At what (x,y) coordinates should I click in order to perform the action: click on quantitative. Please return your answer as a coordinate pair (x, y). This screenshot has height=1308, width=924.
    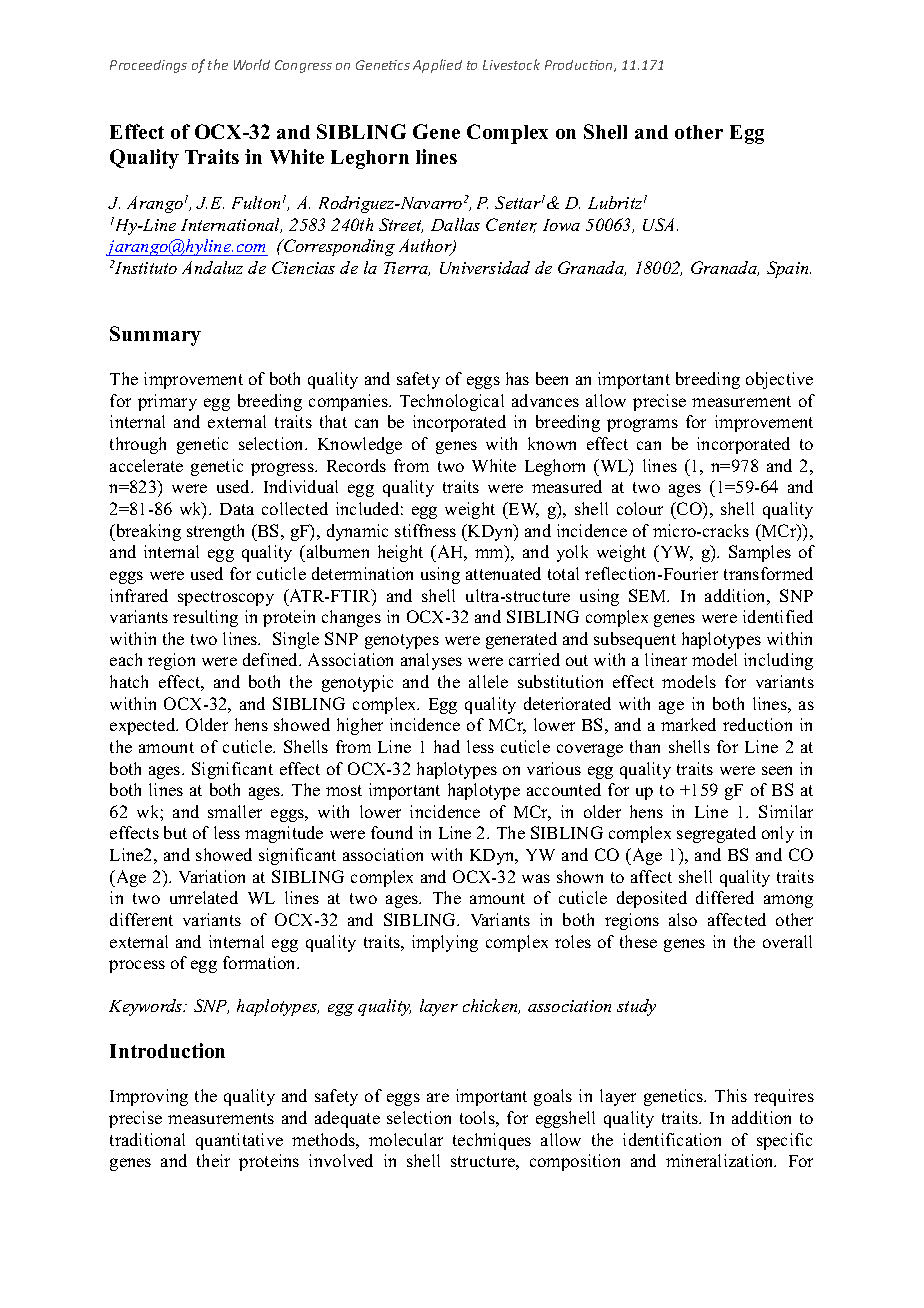
    Looking at the image, I should click on (239, 1141).
